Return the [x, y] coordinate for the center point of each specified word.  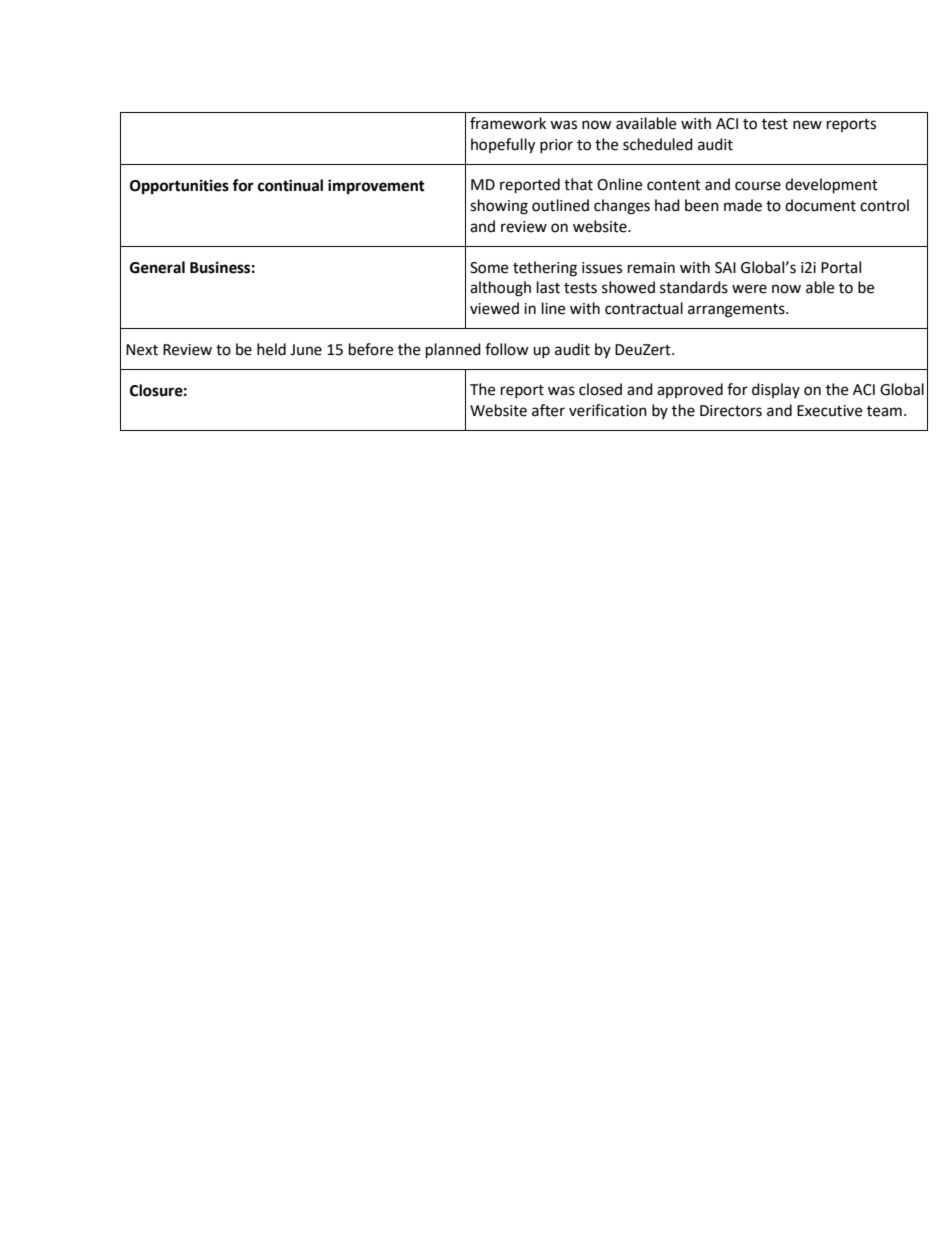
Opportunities [179, 187]
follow [507, 349]
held [271, 349]
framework [508, 123]
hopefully [503, 146]
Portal [841, 267]
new [807, 125]
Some [489, 268]
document [820, 205]
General [157, 267]
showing [499, 207]
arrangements [737, 311]
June [306, 350]
